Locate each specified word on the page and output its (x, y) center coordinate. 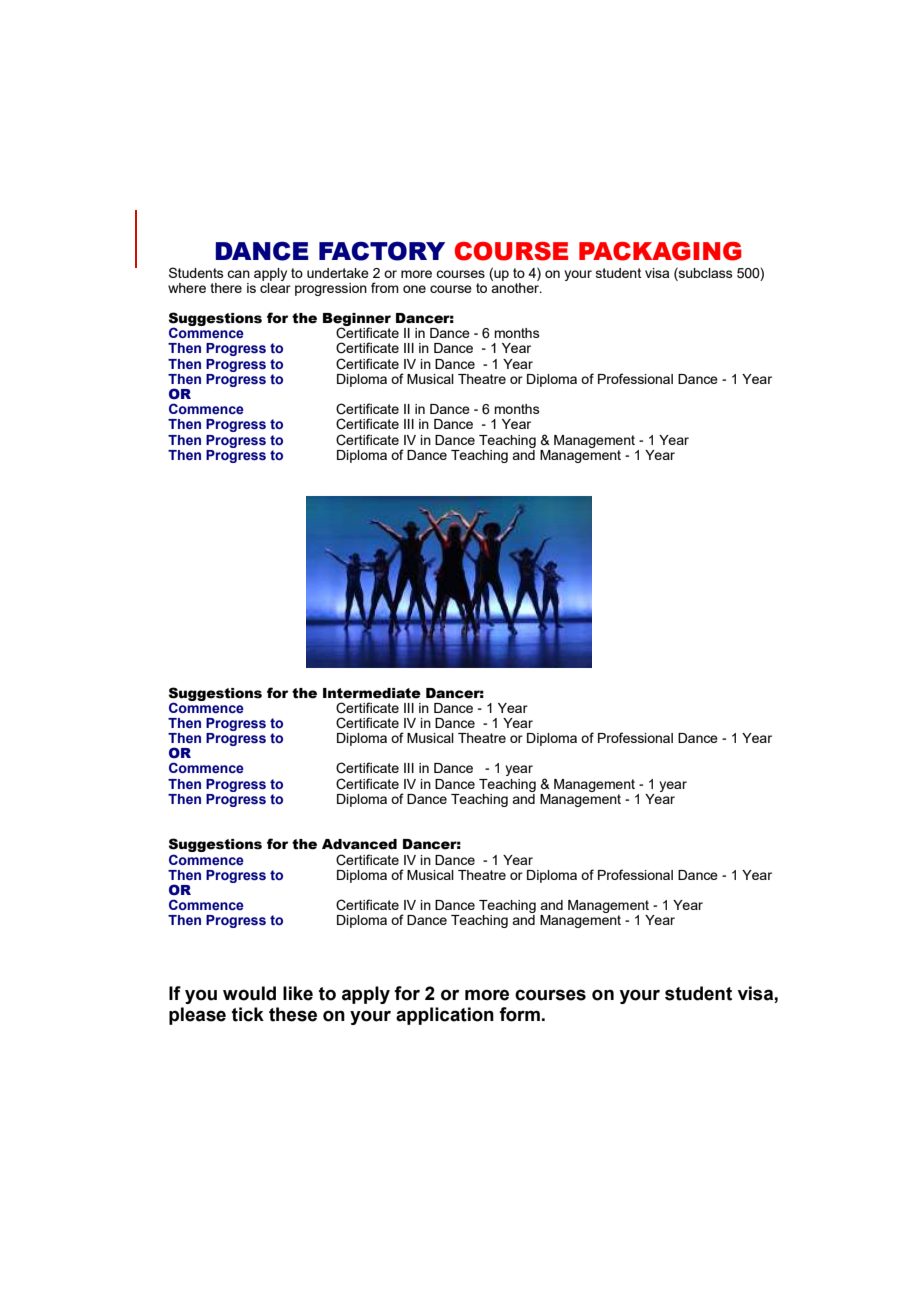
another (516, 286)
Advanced (359, 844)
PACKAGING (660, 251)
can (238, 274)
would (249, 993)
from (385, 287)
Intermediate (372, 693)
